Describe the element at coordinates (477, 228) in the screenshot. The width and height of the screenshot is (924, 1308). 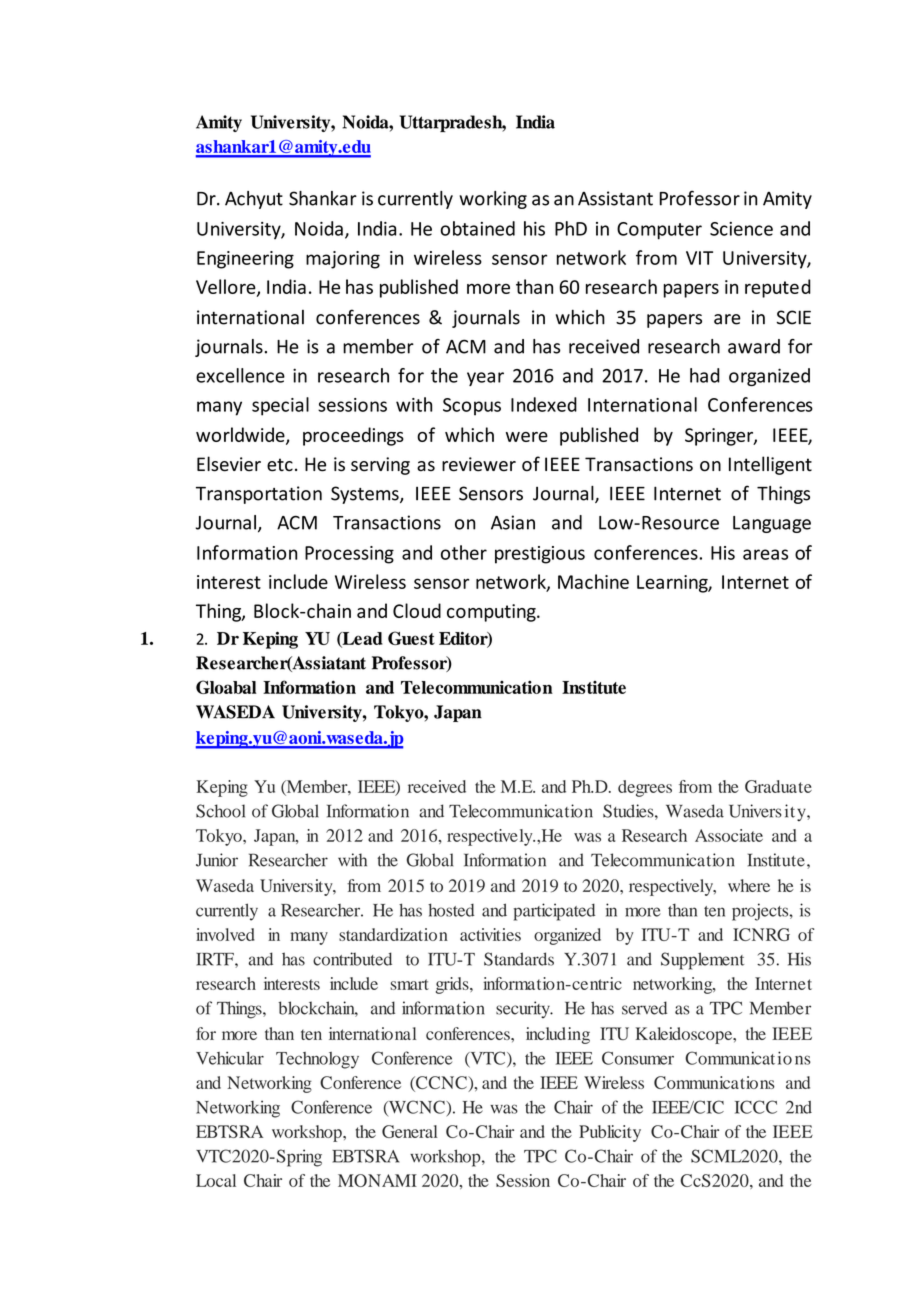
I see `obtained` at that location.
